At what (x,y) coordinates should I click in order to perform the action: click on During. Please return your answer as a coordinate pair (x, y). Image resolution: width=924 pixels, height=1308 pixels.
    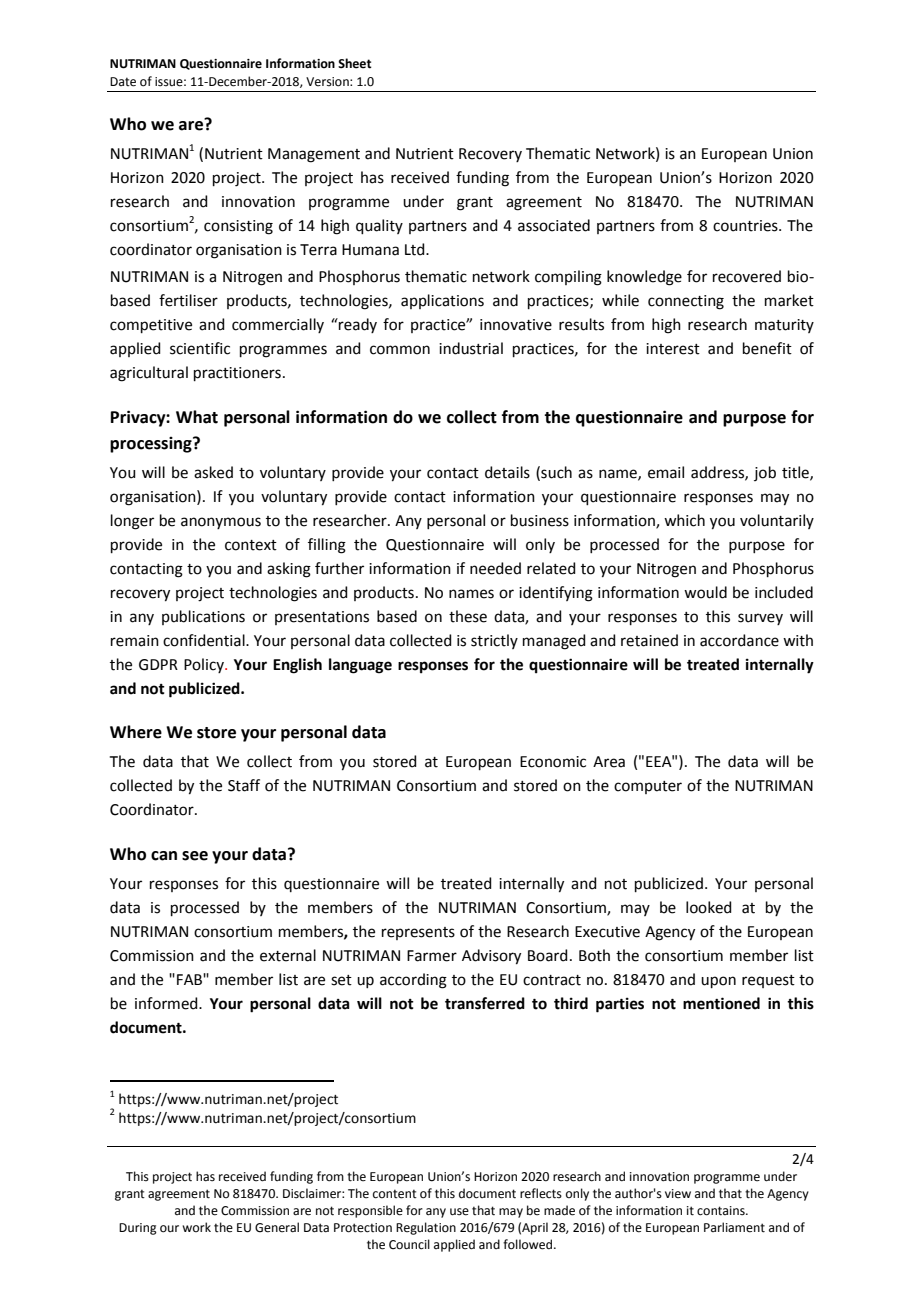
    Looking at the image, I should click on (138, 1229).
